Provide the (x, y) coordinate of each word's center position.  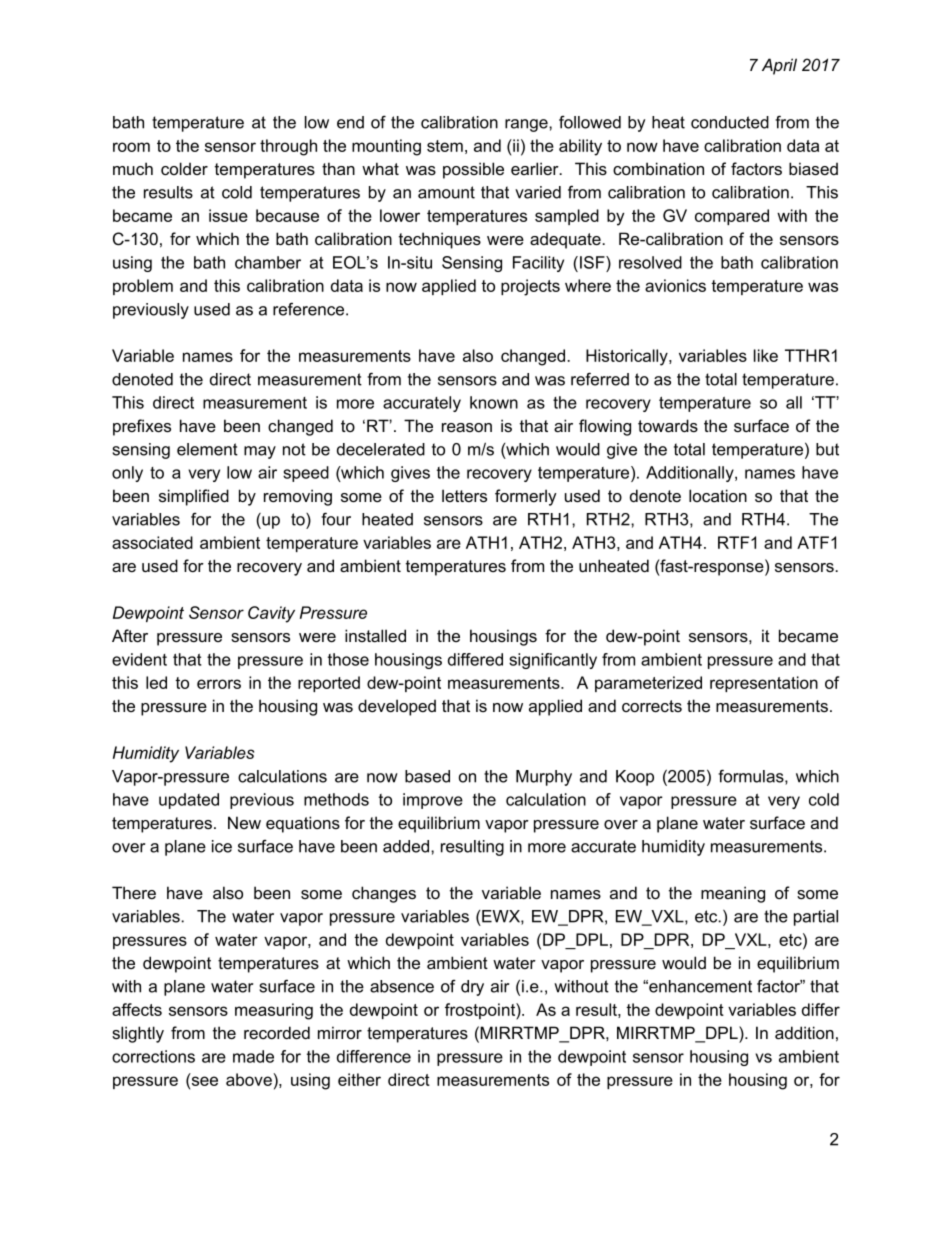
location (718, 495)
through (288, 147)
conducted (730, 122)
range (527, 125)
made (253, 1056)
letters (464, 495)
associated (152, 542)
